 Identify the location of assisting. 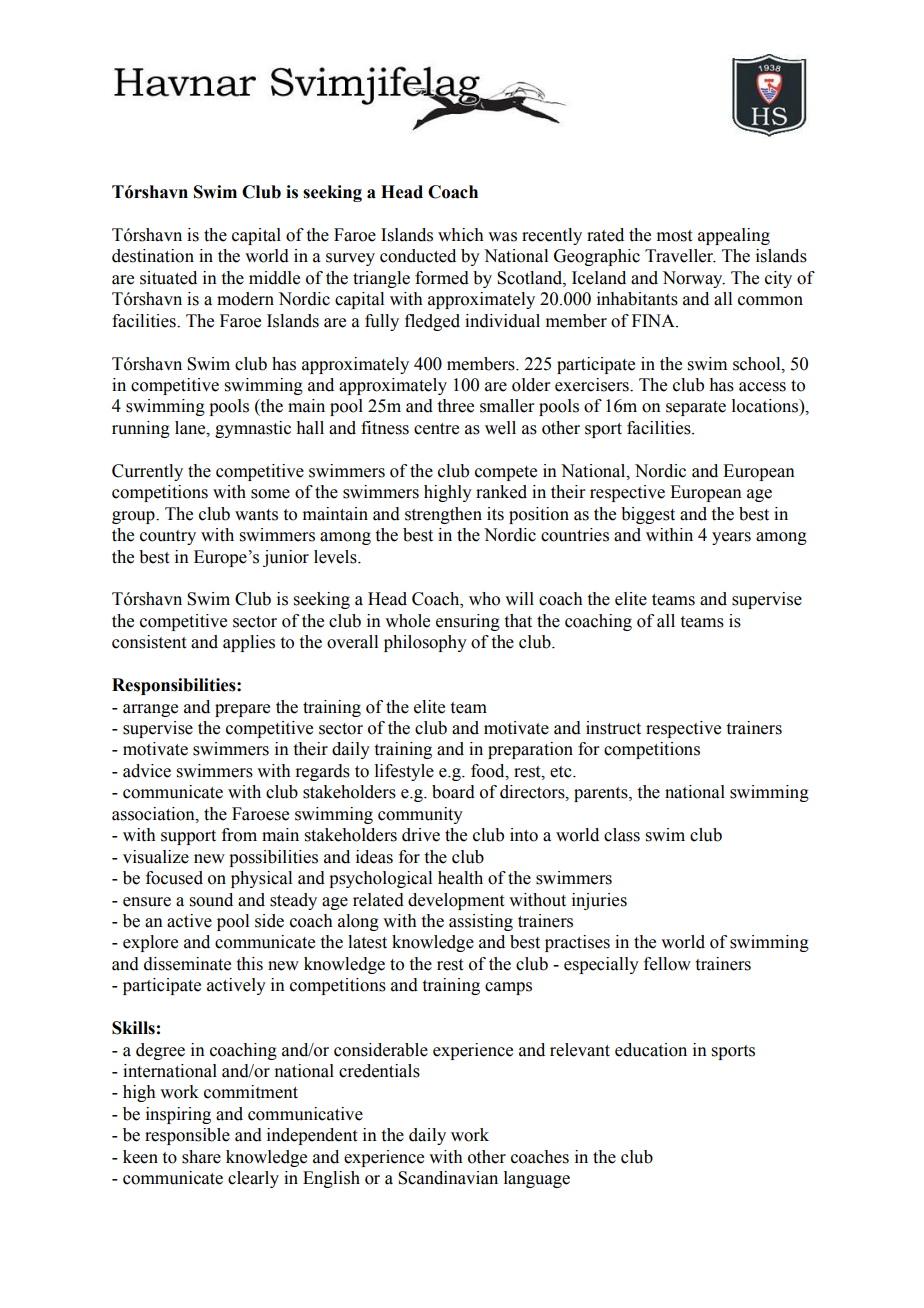
(481, 922).
